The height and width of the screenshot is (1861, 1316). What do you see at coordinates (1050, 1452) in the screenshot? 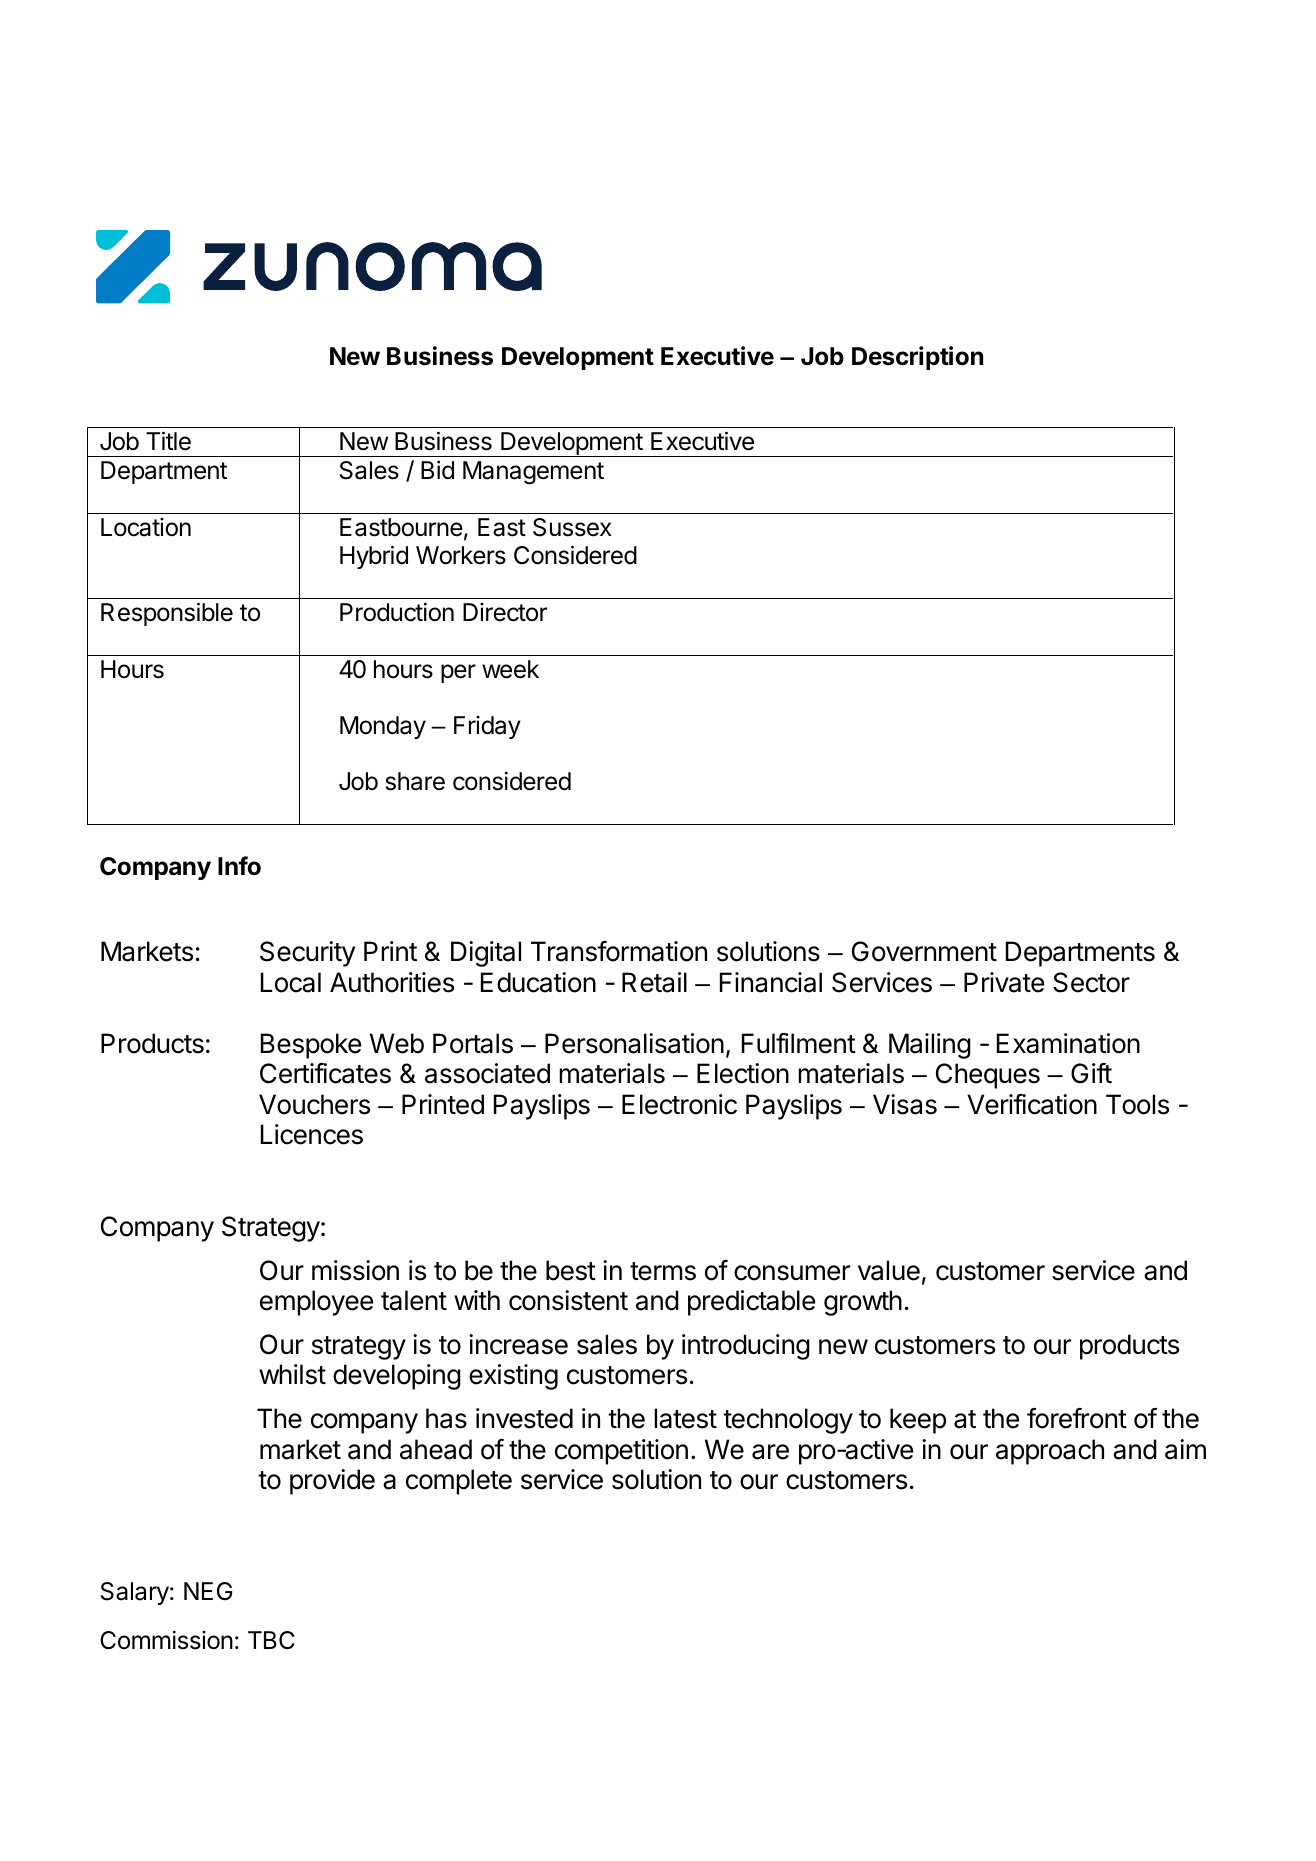
I see `approach` at bounding box center [1050, 1452].
